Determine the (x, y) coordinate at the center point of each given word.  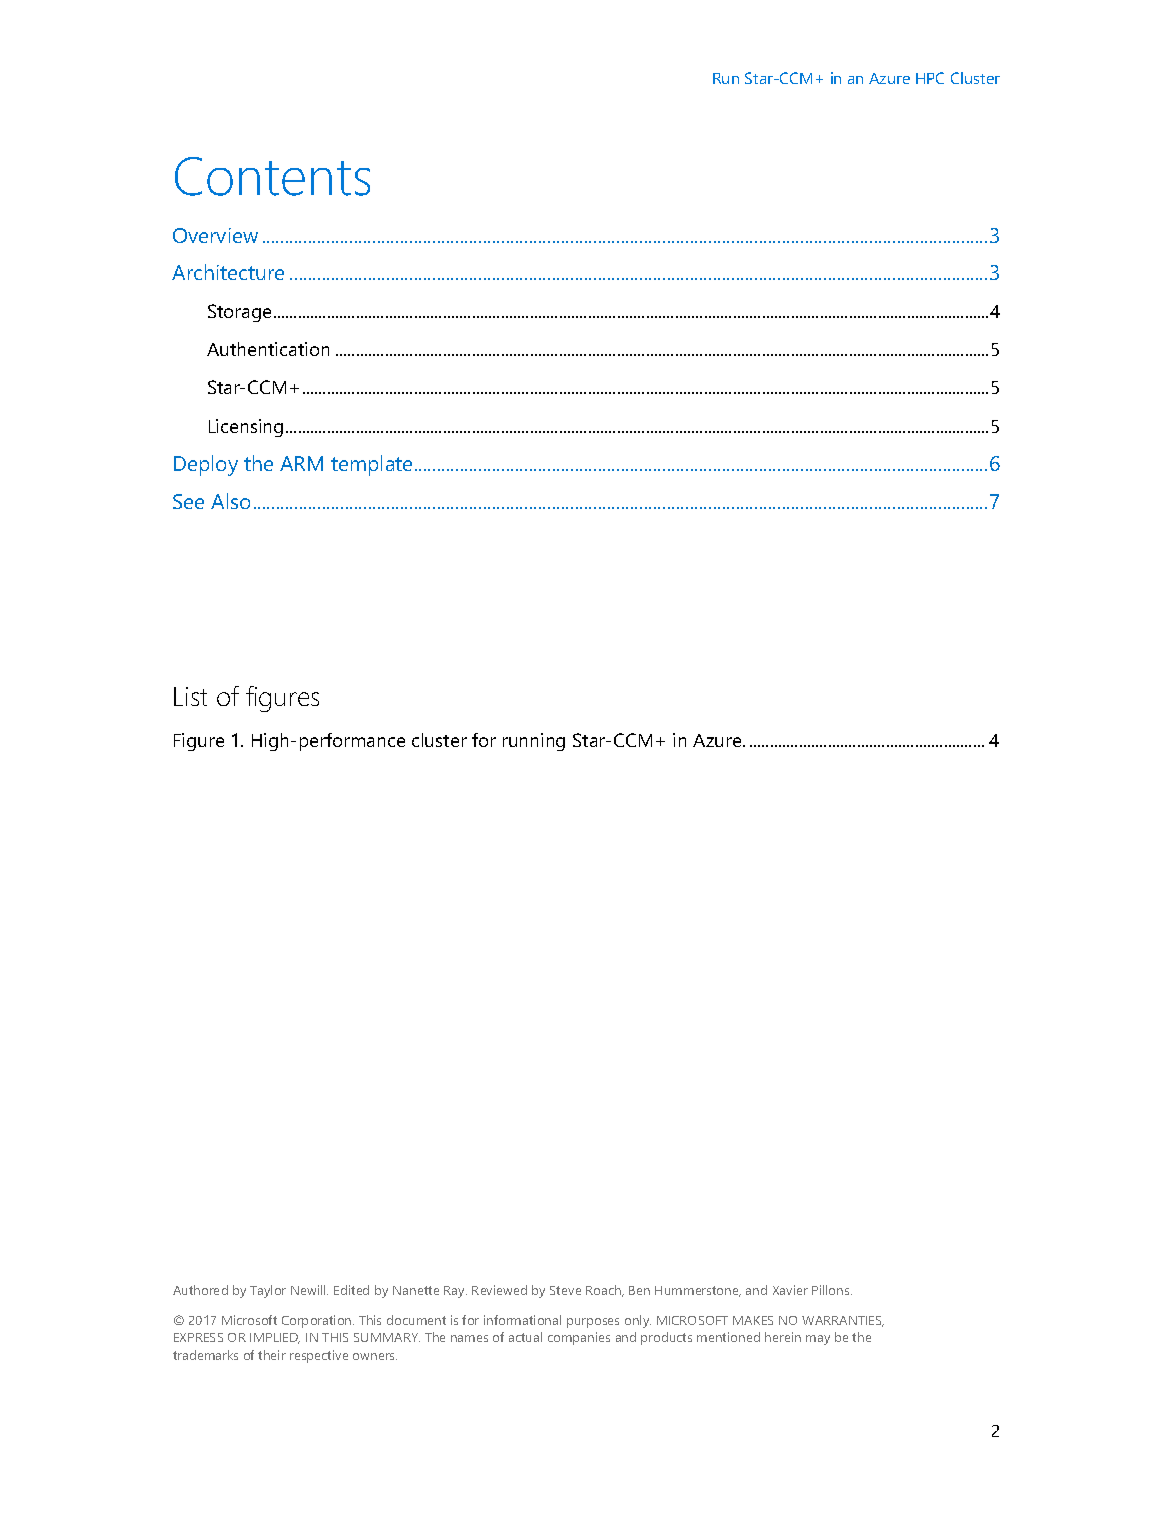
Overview (215, 235)
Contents (272, 176)
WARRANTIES (843, 1321)
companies (579, 1338)
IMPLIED (275, 1338)
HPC (930, 78)
